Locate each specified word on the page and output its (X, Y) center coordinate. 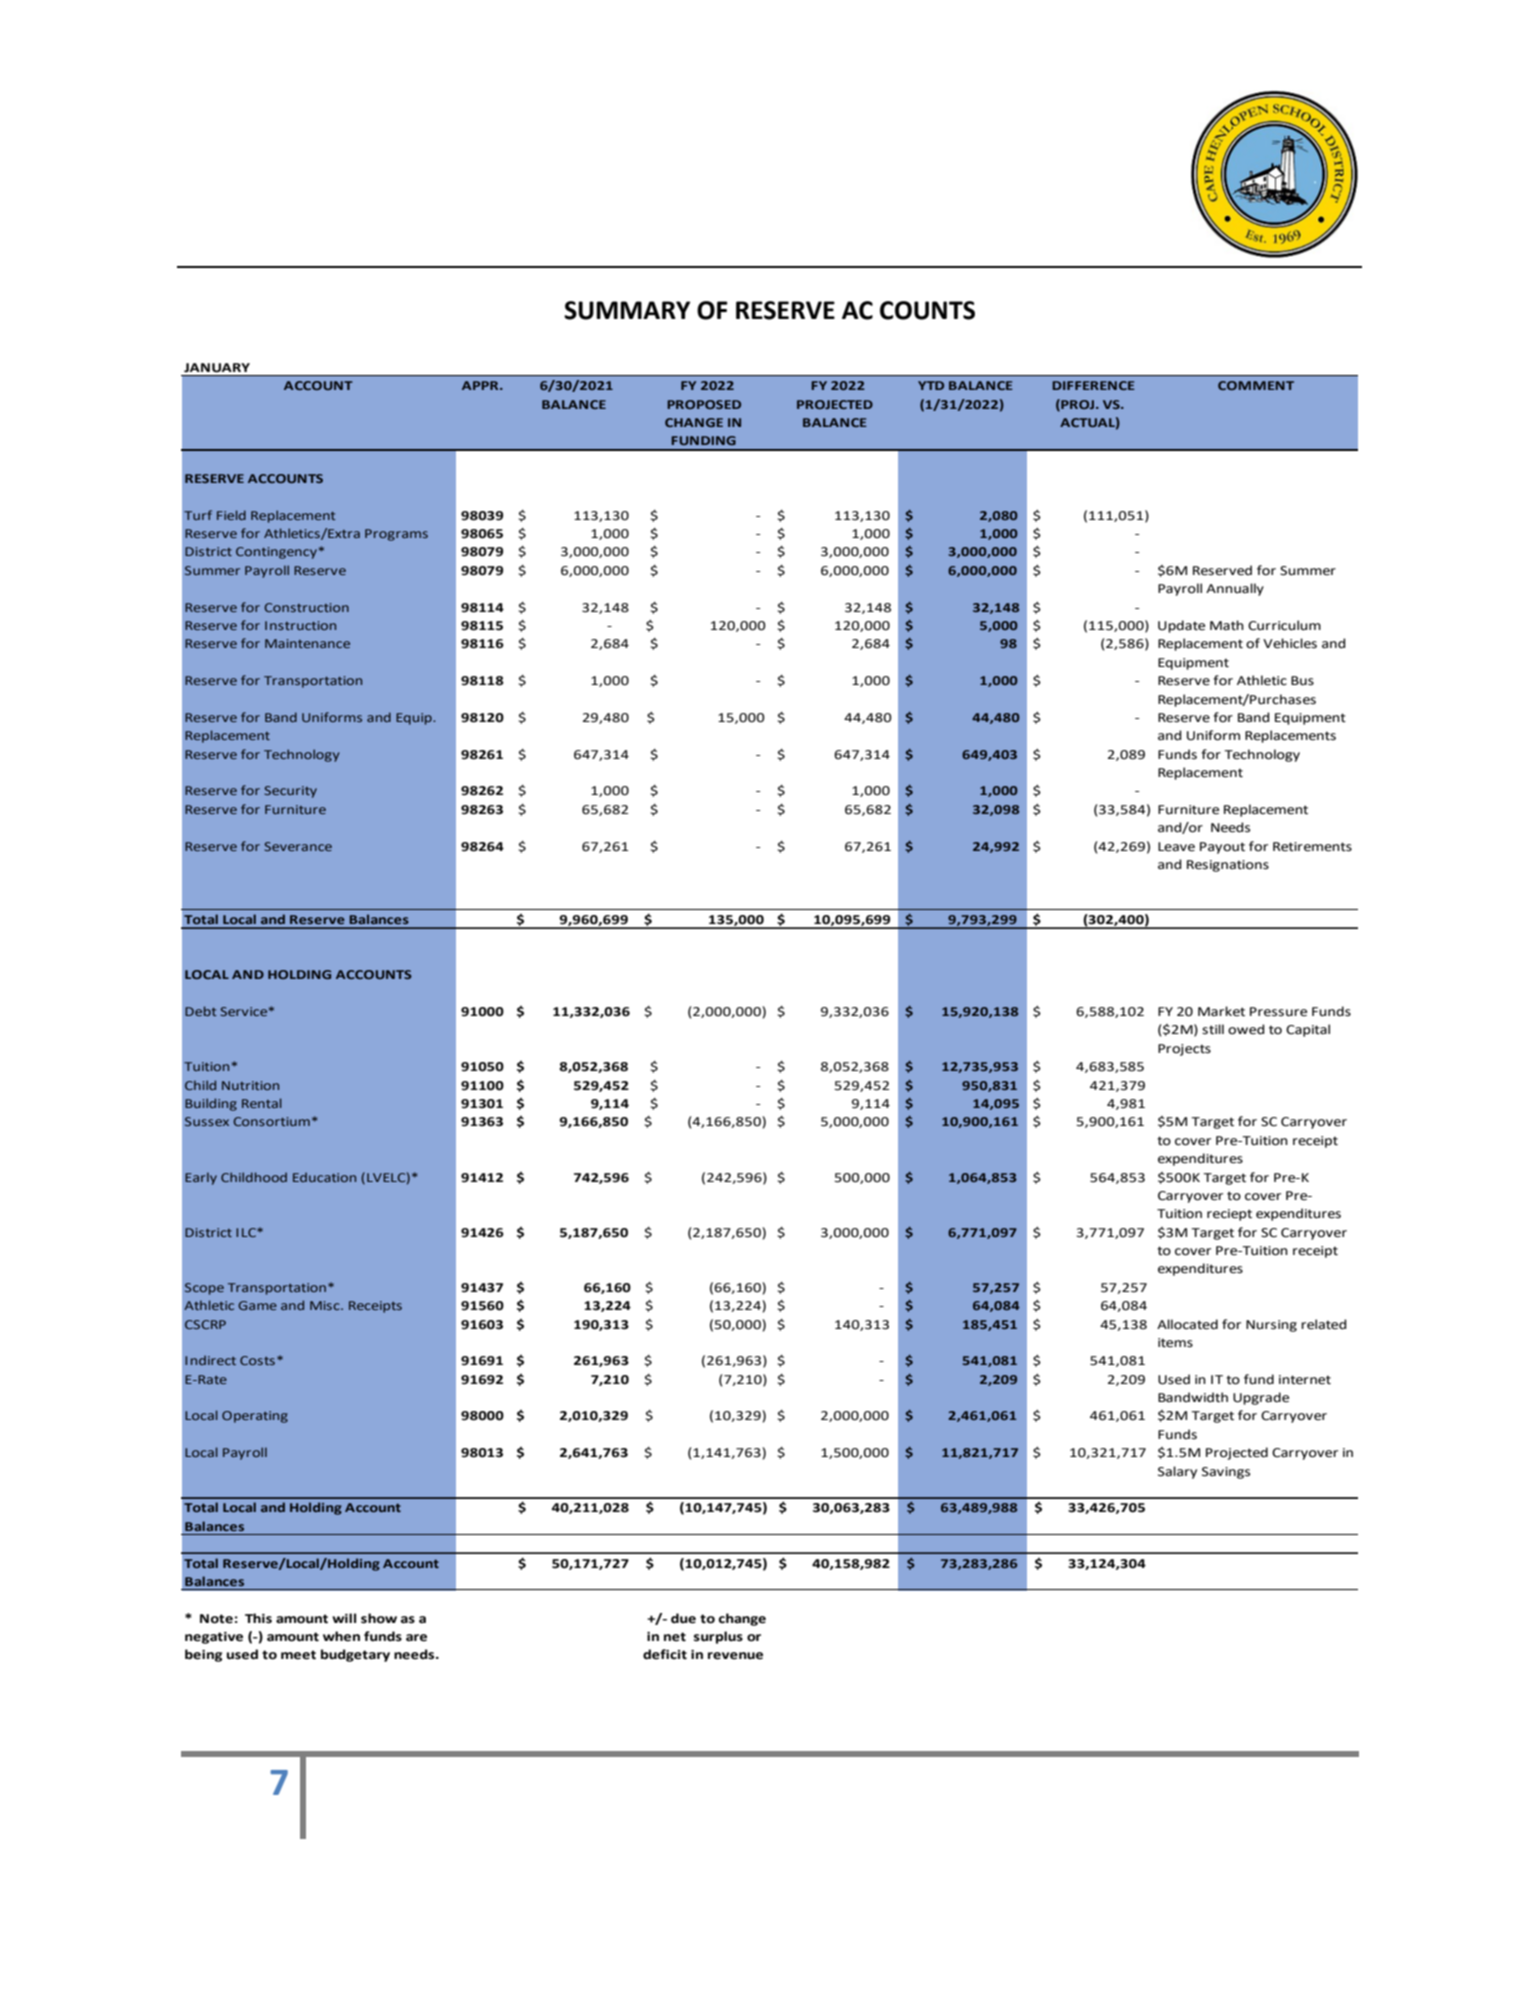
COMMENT (1256, 385)
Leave (1176, 847)
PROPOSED (704, 404)
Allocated (1187, 1324)
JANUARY (217, 367)
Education (324, 1177)
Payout (1222, 848)
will (344, 1618)
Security (290, 792)
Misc (326, 1305)
